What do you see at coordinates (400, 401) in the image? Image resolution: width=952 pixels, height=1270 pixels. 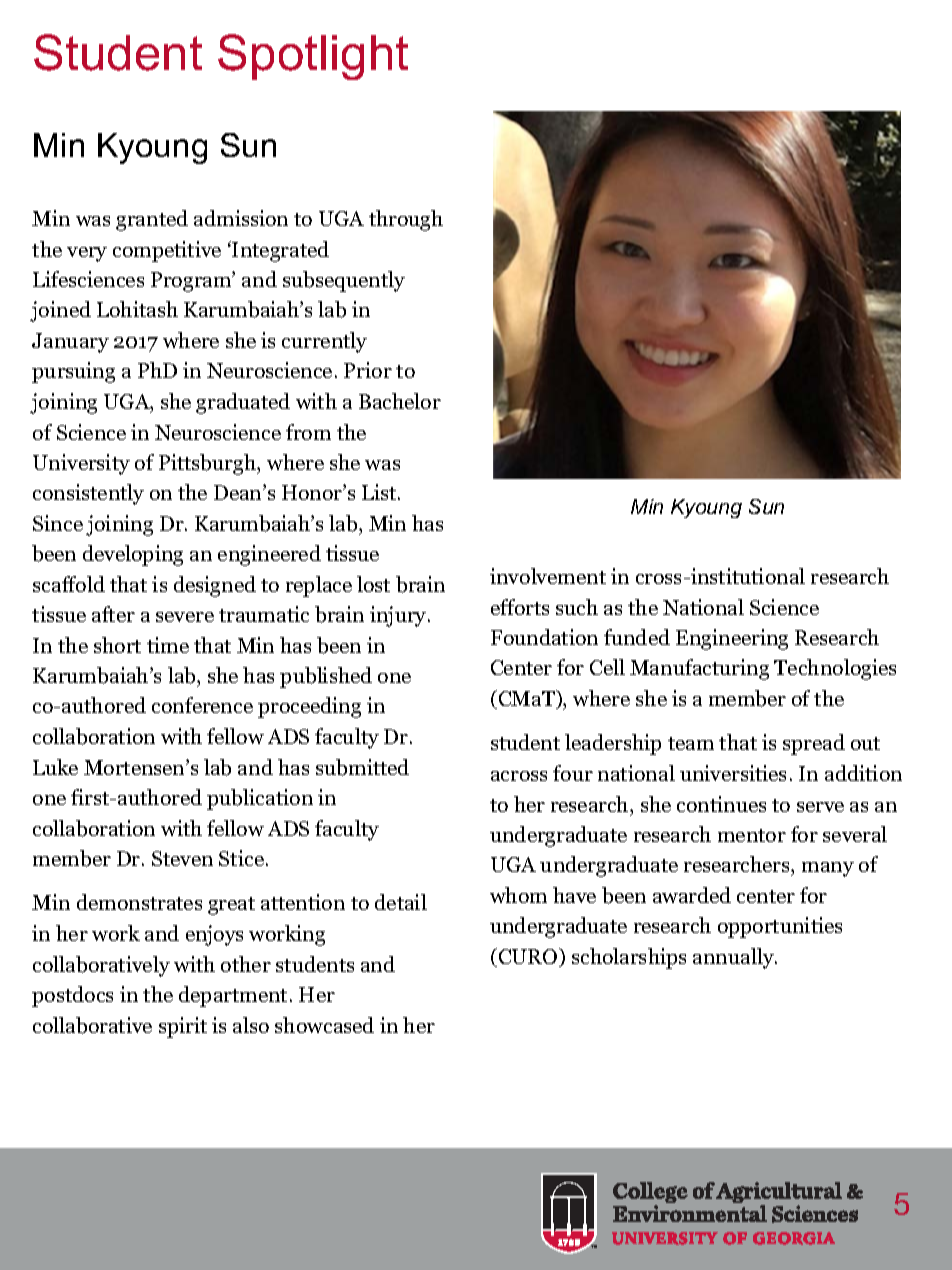 I see `Bachelor` at bounding box center [400, 401].
